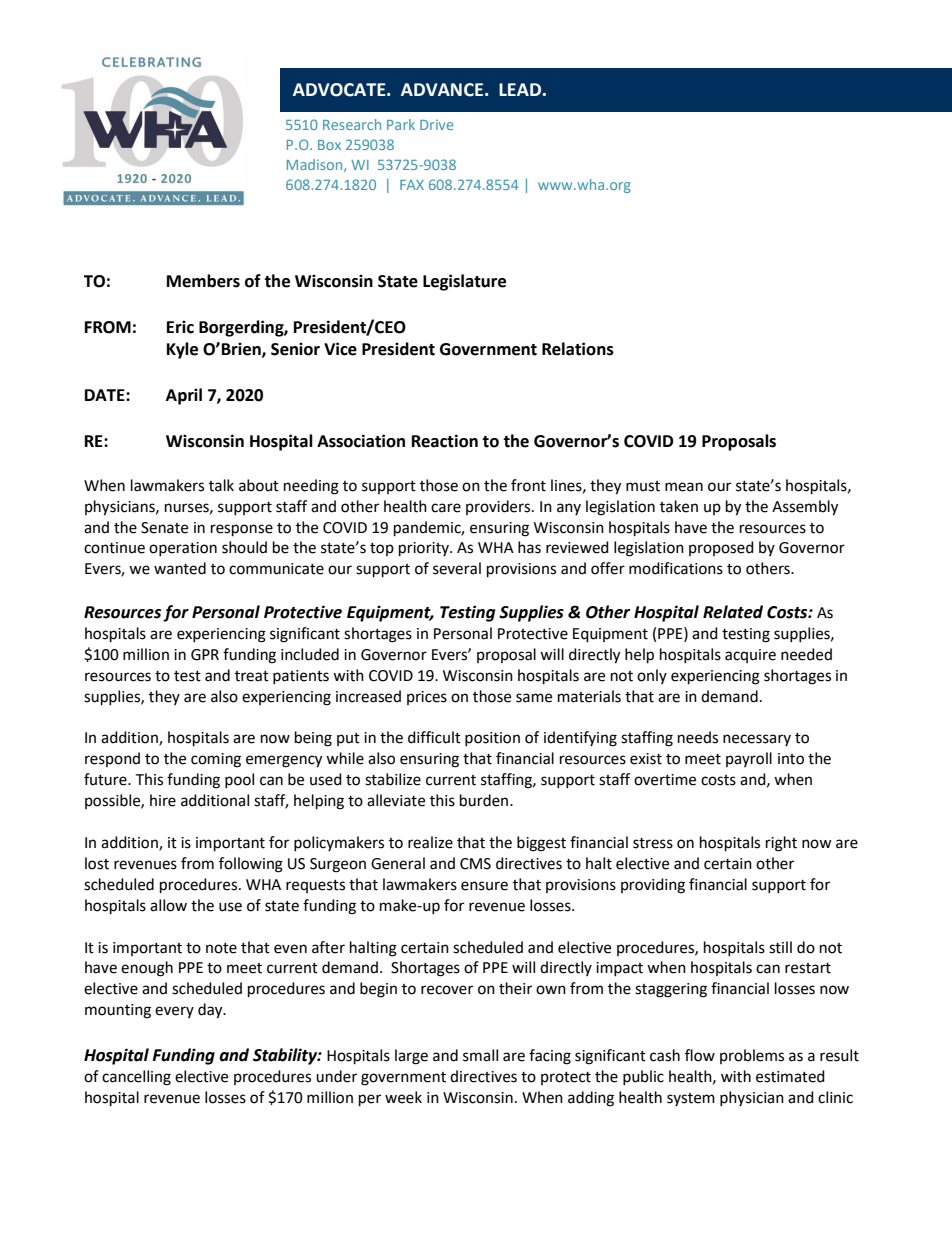  I want to click on Drive, so click(437, 124).
